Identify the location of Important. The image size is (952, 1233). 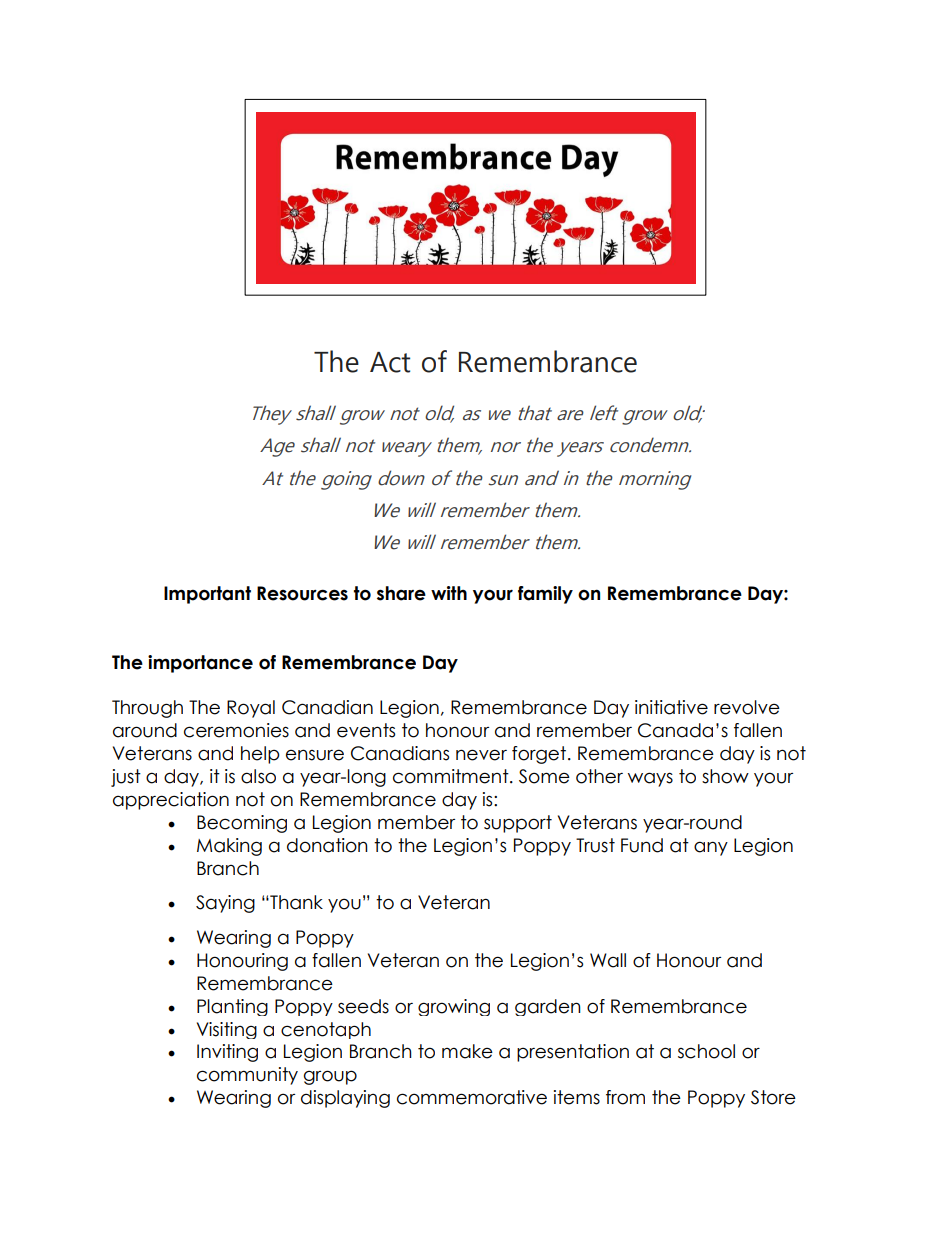
(207, 595).
